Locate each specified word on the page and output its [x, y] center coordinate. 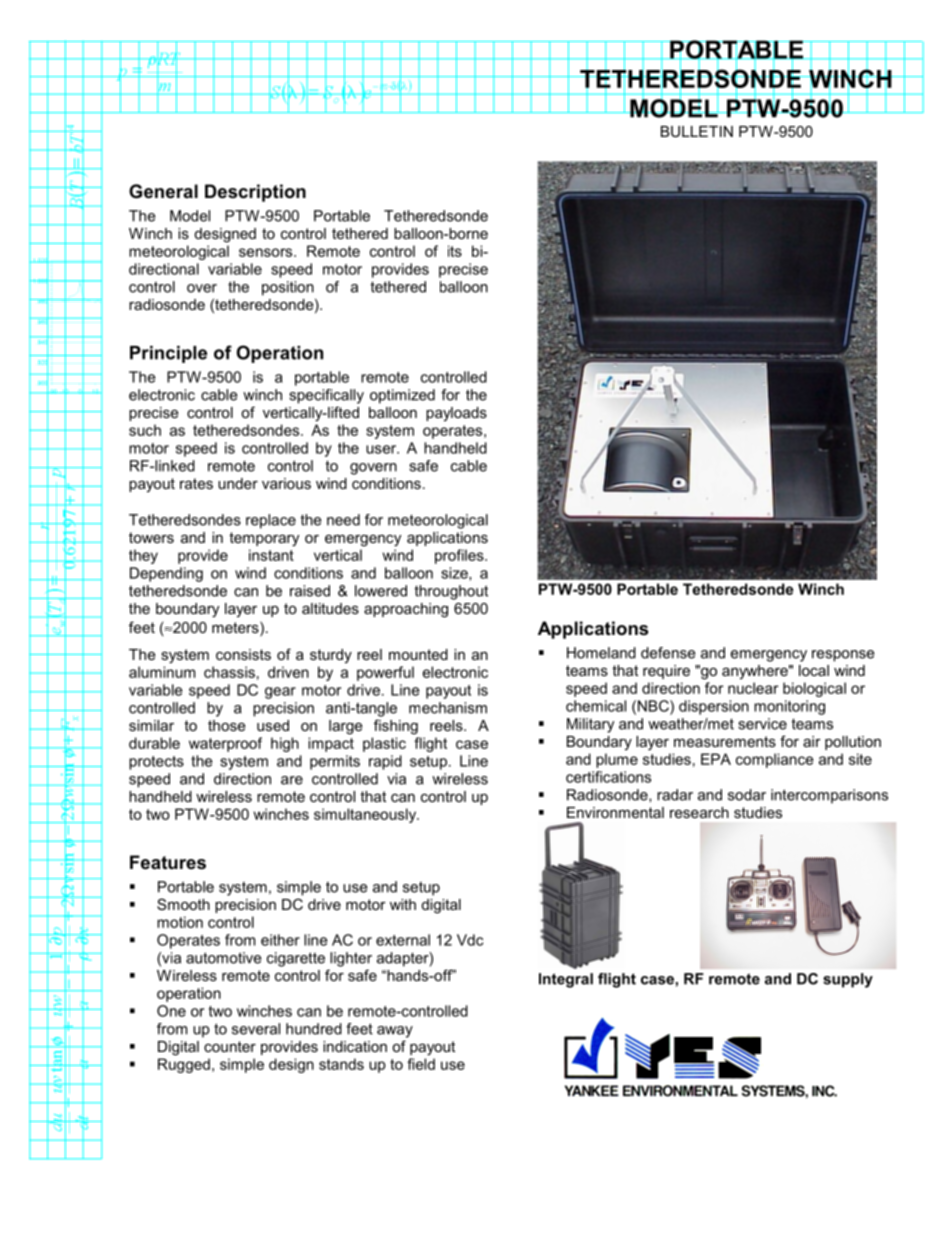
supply [848, 980]
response [843, 656]
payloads [456, 414]
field [421, 1064]
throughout [451, 592]
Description [255, 193]
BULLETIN [697, 131]
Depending [166, 574]
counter [230, 1046]
